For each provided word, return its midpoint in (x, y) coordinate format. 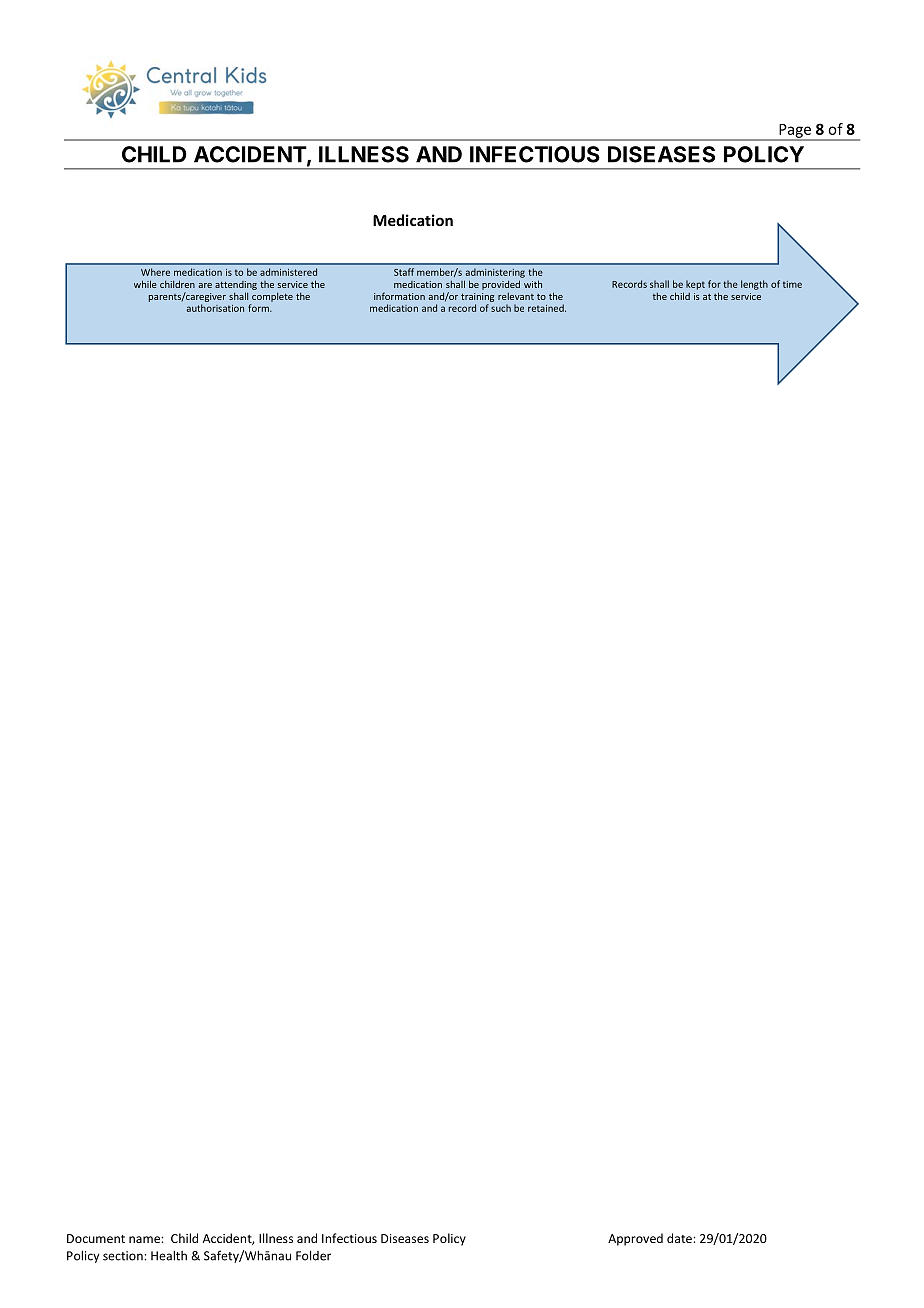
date (680, 1238)
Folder (313, 1255)
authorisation (215, 308)
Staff (404, 272)
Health (169, 1255)
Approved (635, 1239)
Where (155, 272)
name (145, 1239)
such (501, 308)
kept (695, 285)
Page (795, 132)
